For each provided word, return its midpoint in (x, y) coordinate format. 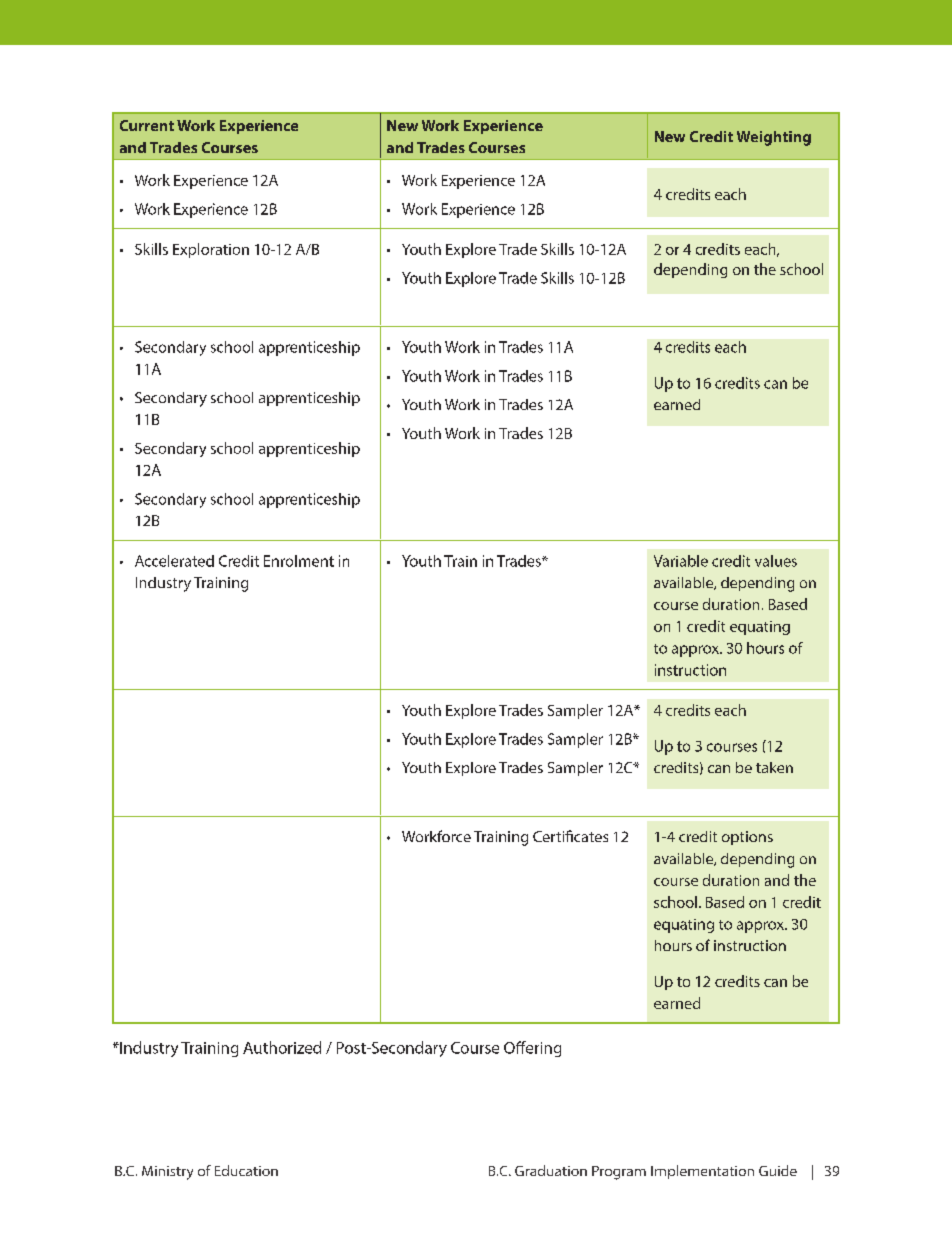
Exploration (211, 250)
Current (147, 125)
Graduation (551, 1170)
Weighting (774, 138)
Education (246, 1170)
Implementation (702, 1172)
